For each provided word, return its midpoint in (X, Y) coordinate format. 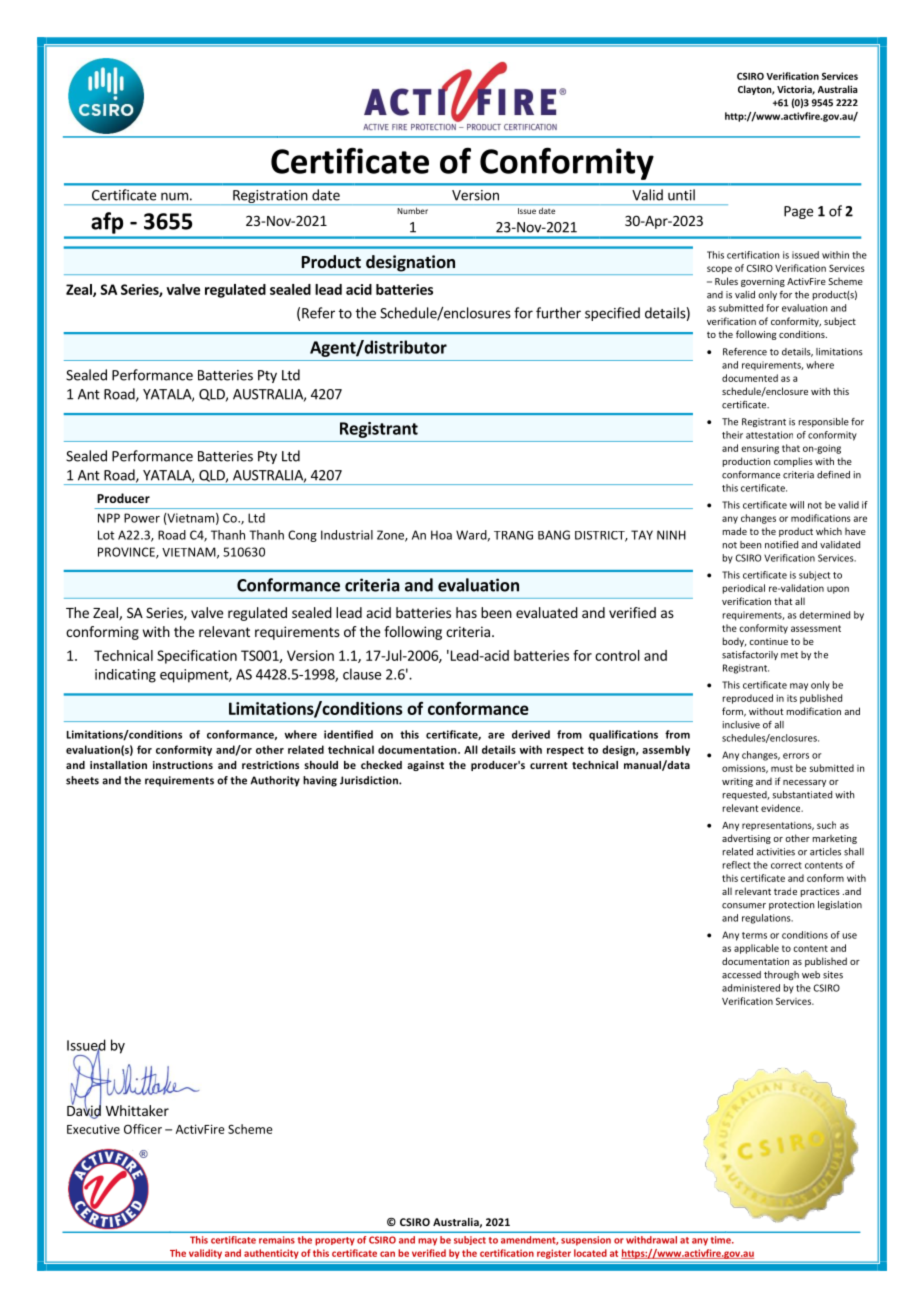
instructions (183, 765)
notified (781, 545)
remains (277, 1240)
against (425, 766)
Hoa (441, 535)
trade (785, 891)
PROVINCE (127, 553)
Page (798, 212)
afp (107, 223)
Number (412, 210)
